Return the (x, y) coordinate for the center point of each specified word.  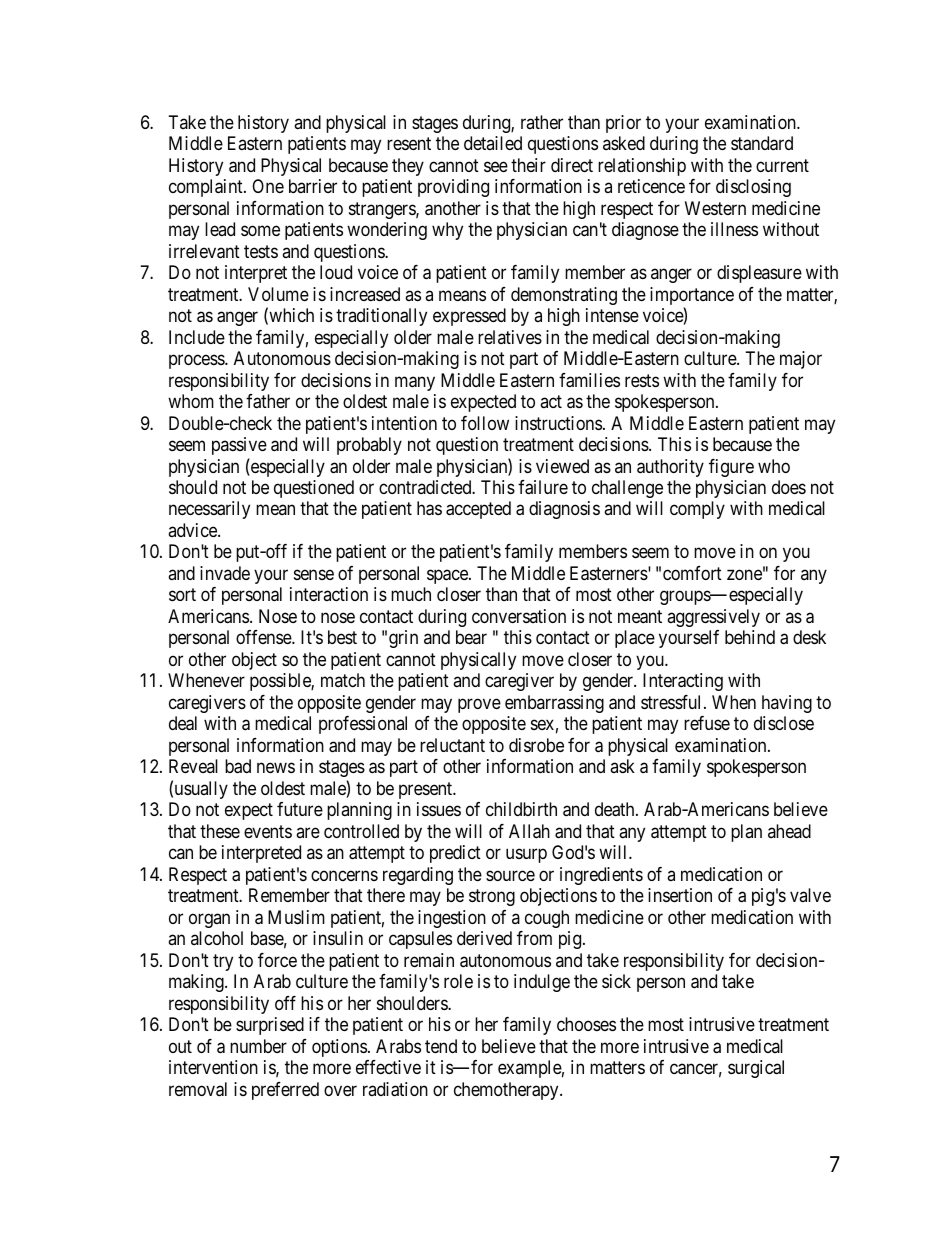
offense (264, 637)
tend (441, 1046)
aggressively (713, 618)
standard (762, 143)
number (258, 1046)
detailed (493, 143)
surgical (756, 1069)
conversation (519, 616)
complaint (207, 188)
